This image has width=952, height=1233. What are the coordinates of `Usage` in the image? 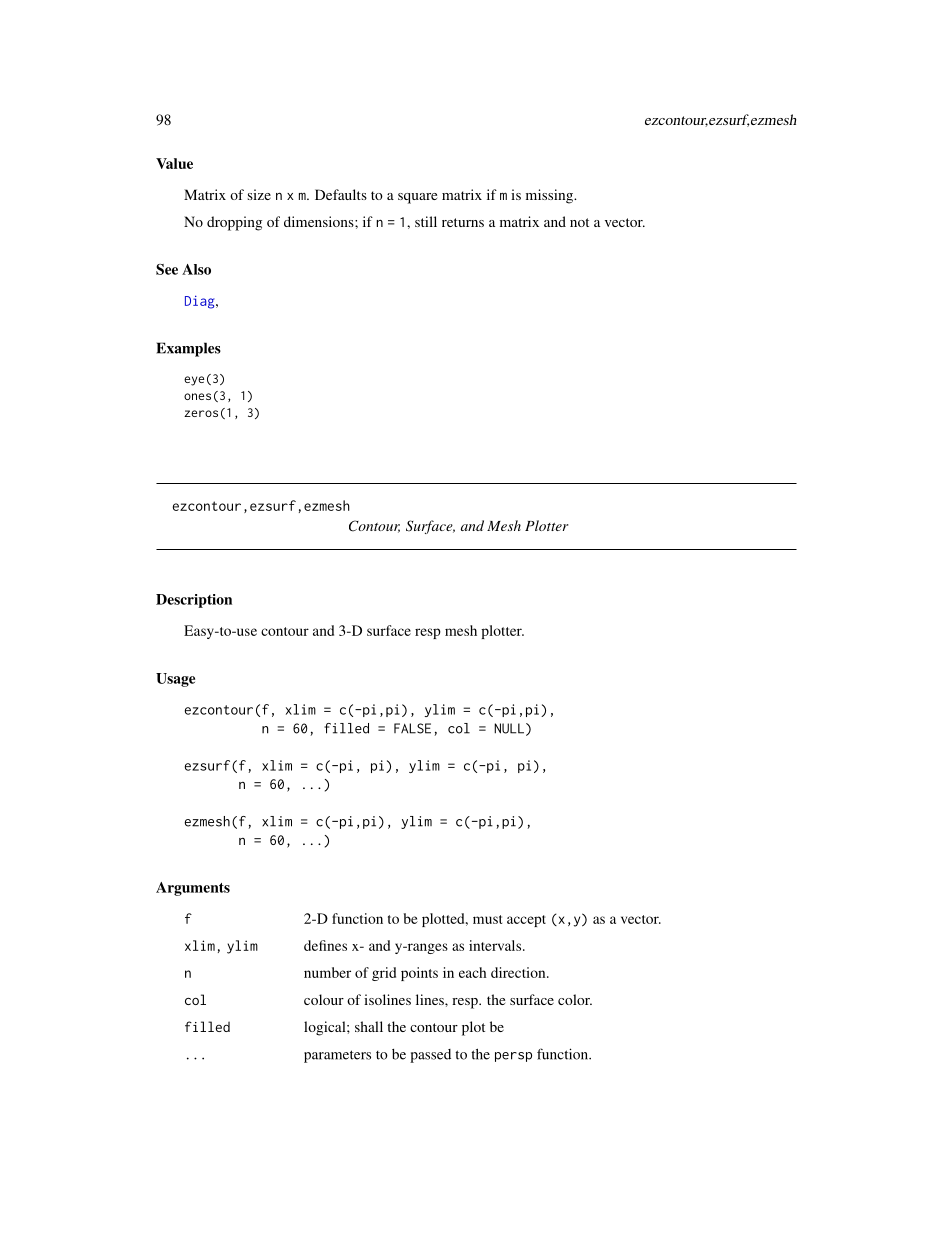 It's located at (175, 680).
